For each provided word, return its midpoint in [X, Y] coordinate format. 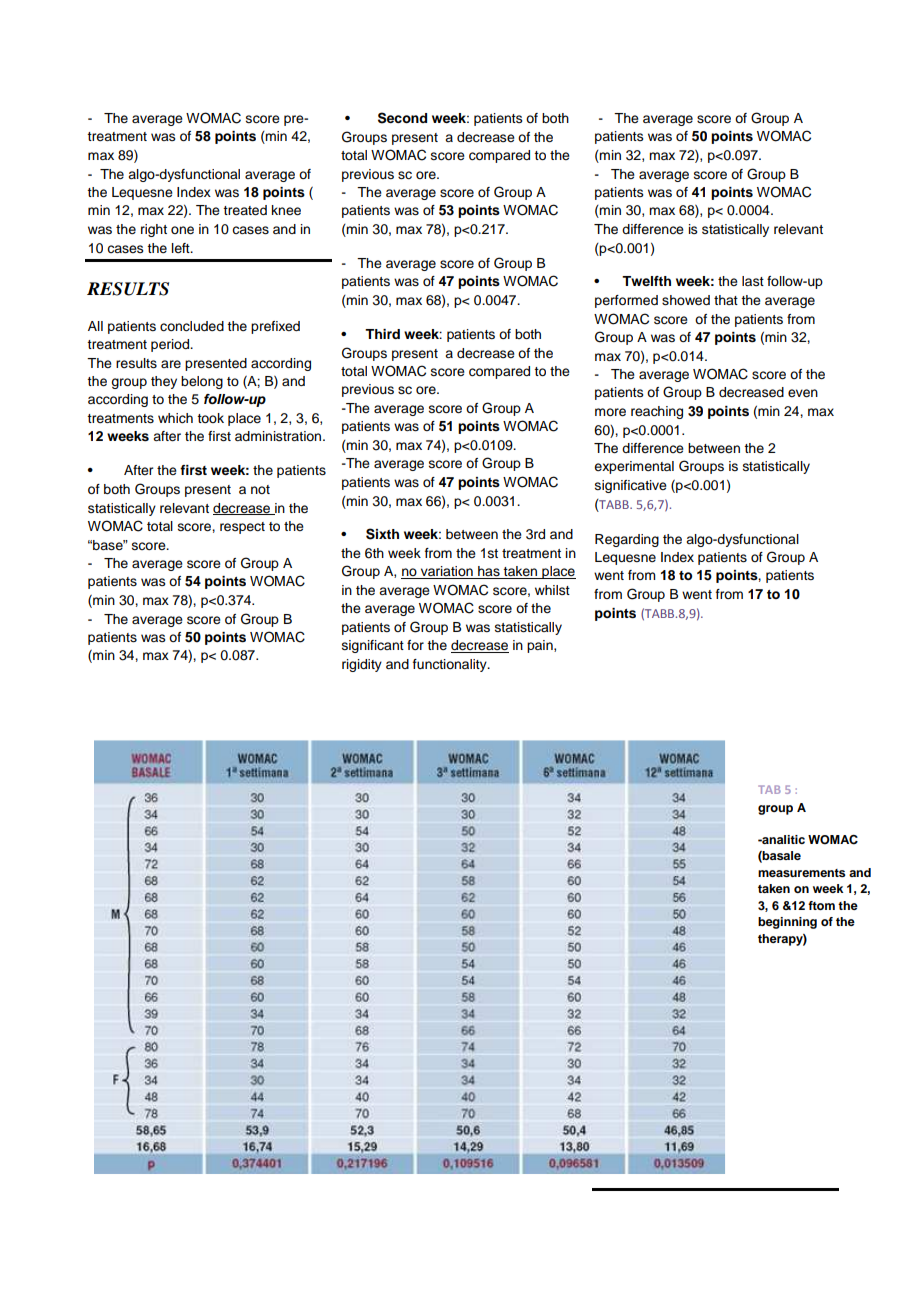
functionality [451, 665]
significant [373, 646]
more [610, 412]
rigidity [362, 665]
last [753, 281]
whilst [552, 590]
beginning [787, 923]
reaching [657, 412]
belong [202, 382]
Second [402, 118]
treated [245, 210]
